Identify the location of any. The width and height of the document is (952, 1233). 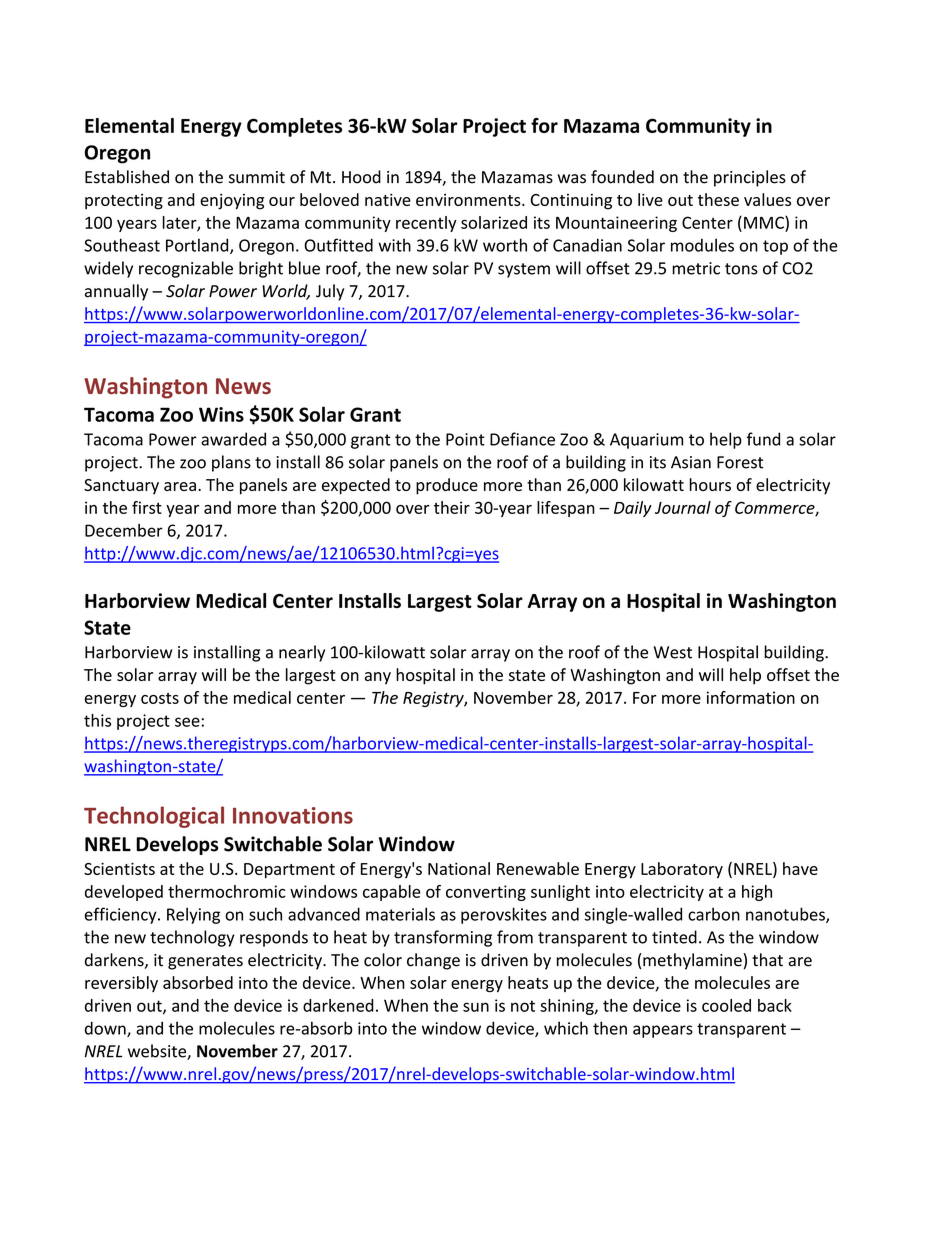
(378, 678).
